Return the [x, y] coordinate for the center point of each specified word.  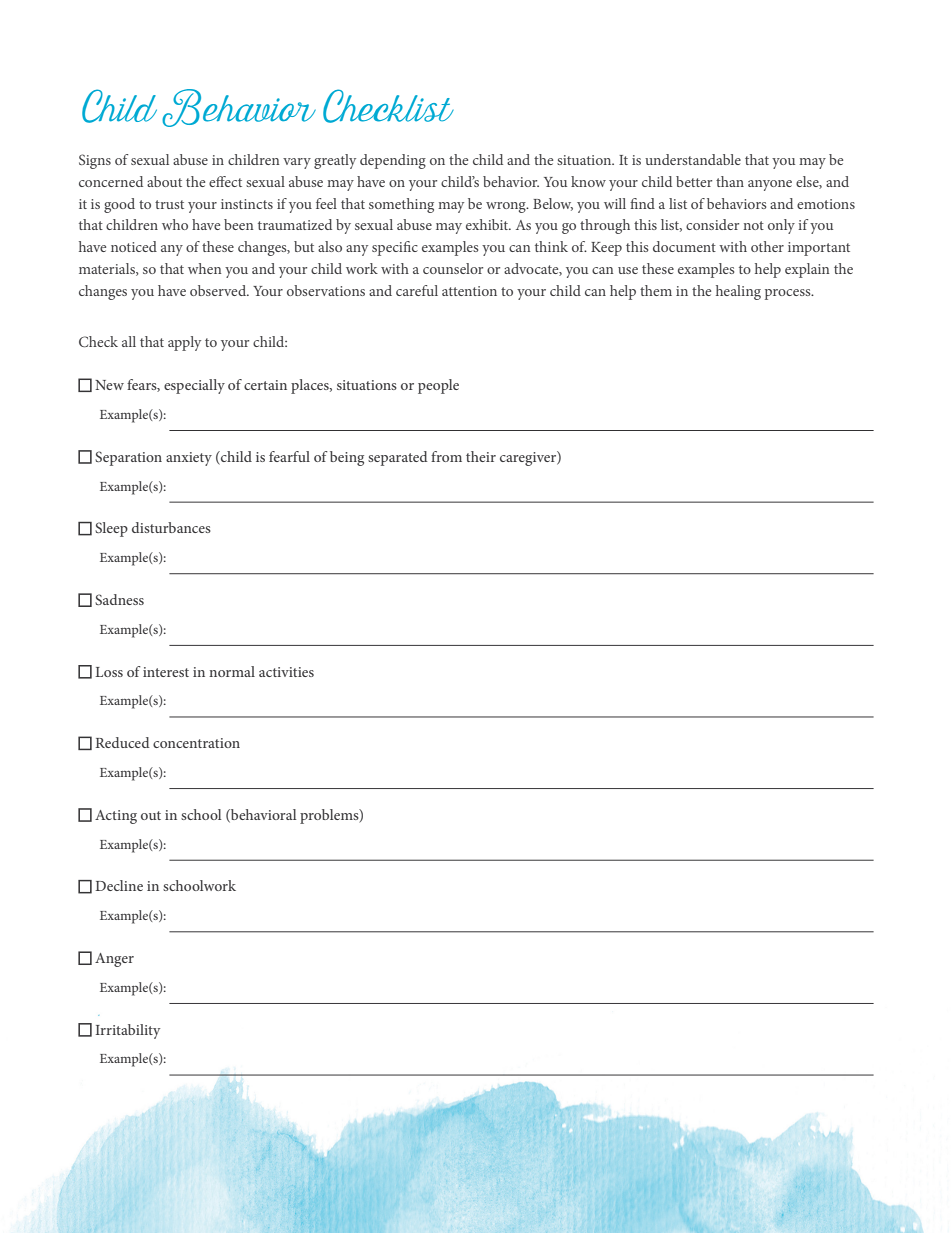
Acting [116, 817]
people [438, 386]
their [481, 456]
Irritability [128, 1031]
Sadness [119, 599]
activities [286, 672]
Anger [114, 960]
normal [232, 671]
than [730, 181]
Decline [119, 885]
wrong [507, 207]
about [164, 181]
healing [738, 292]
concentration [196, 743]
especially [194, 386]
